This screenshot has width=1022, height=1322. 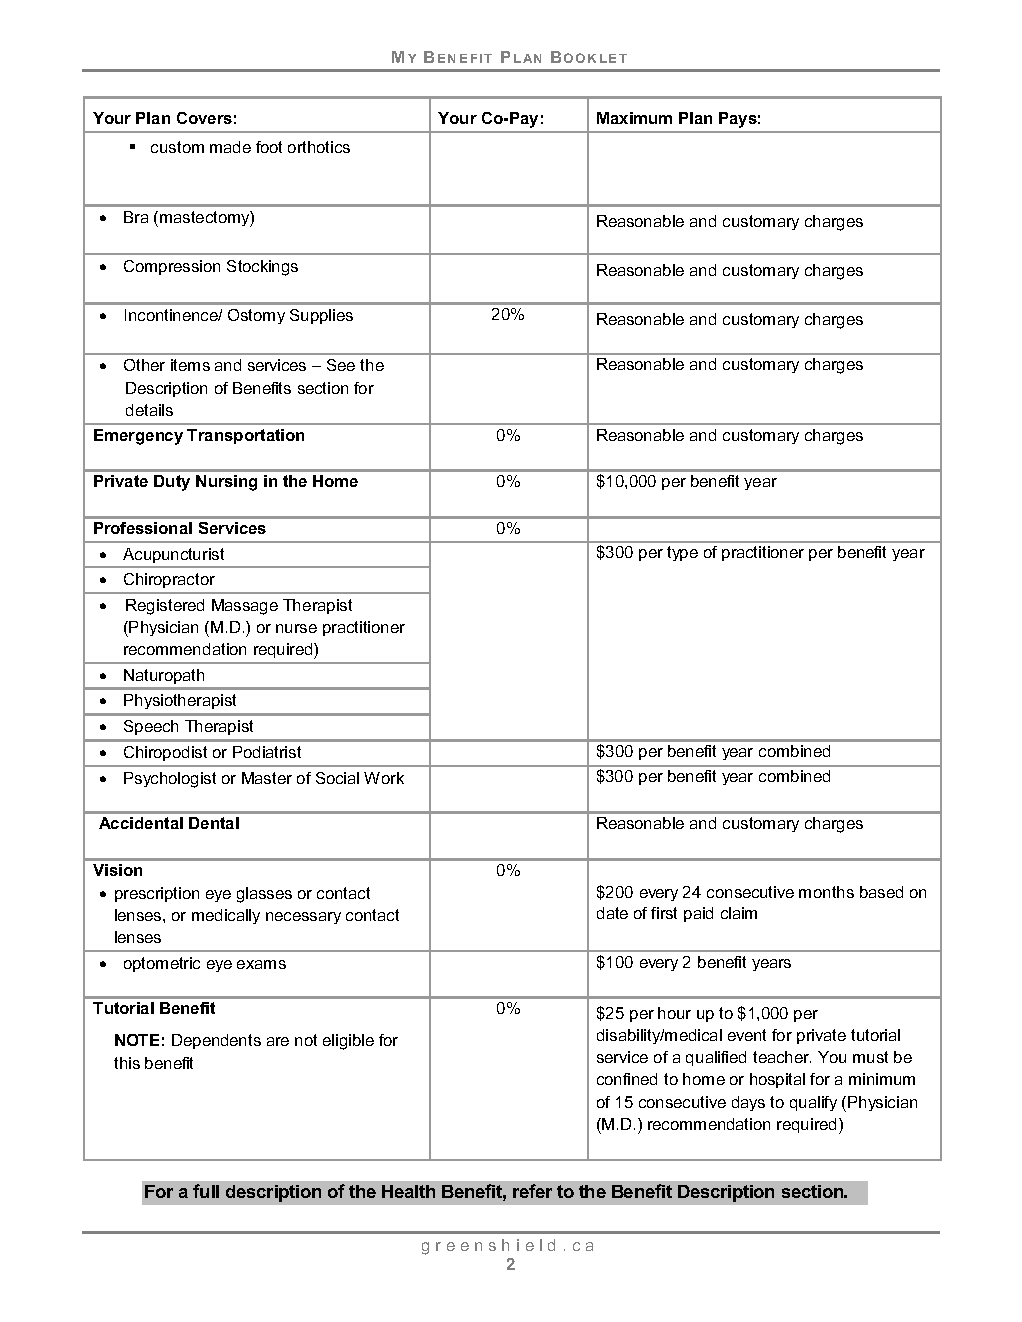 What do you see at coordinates (826, 892) in the screenshot?
I see `months` at bounding box center [826, 892].
